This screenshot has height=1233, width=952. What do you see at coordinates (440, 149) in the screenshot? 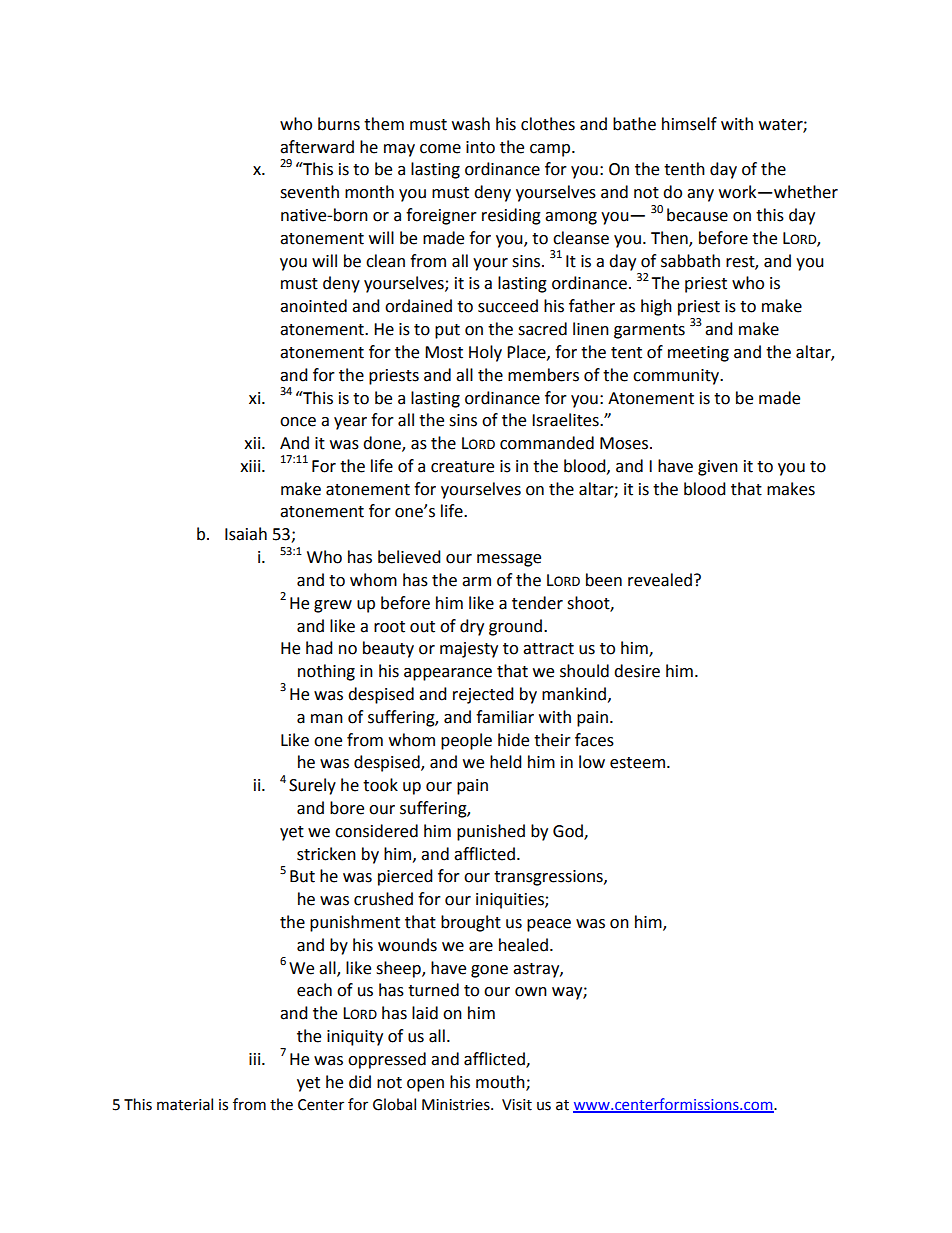
I see `come` at bounding box center [440, 149].
